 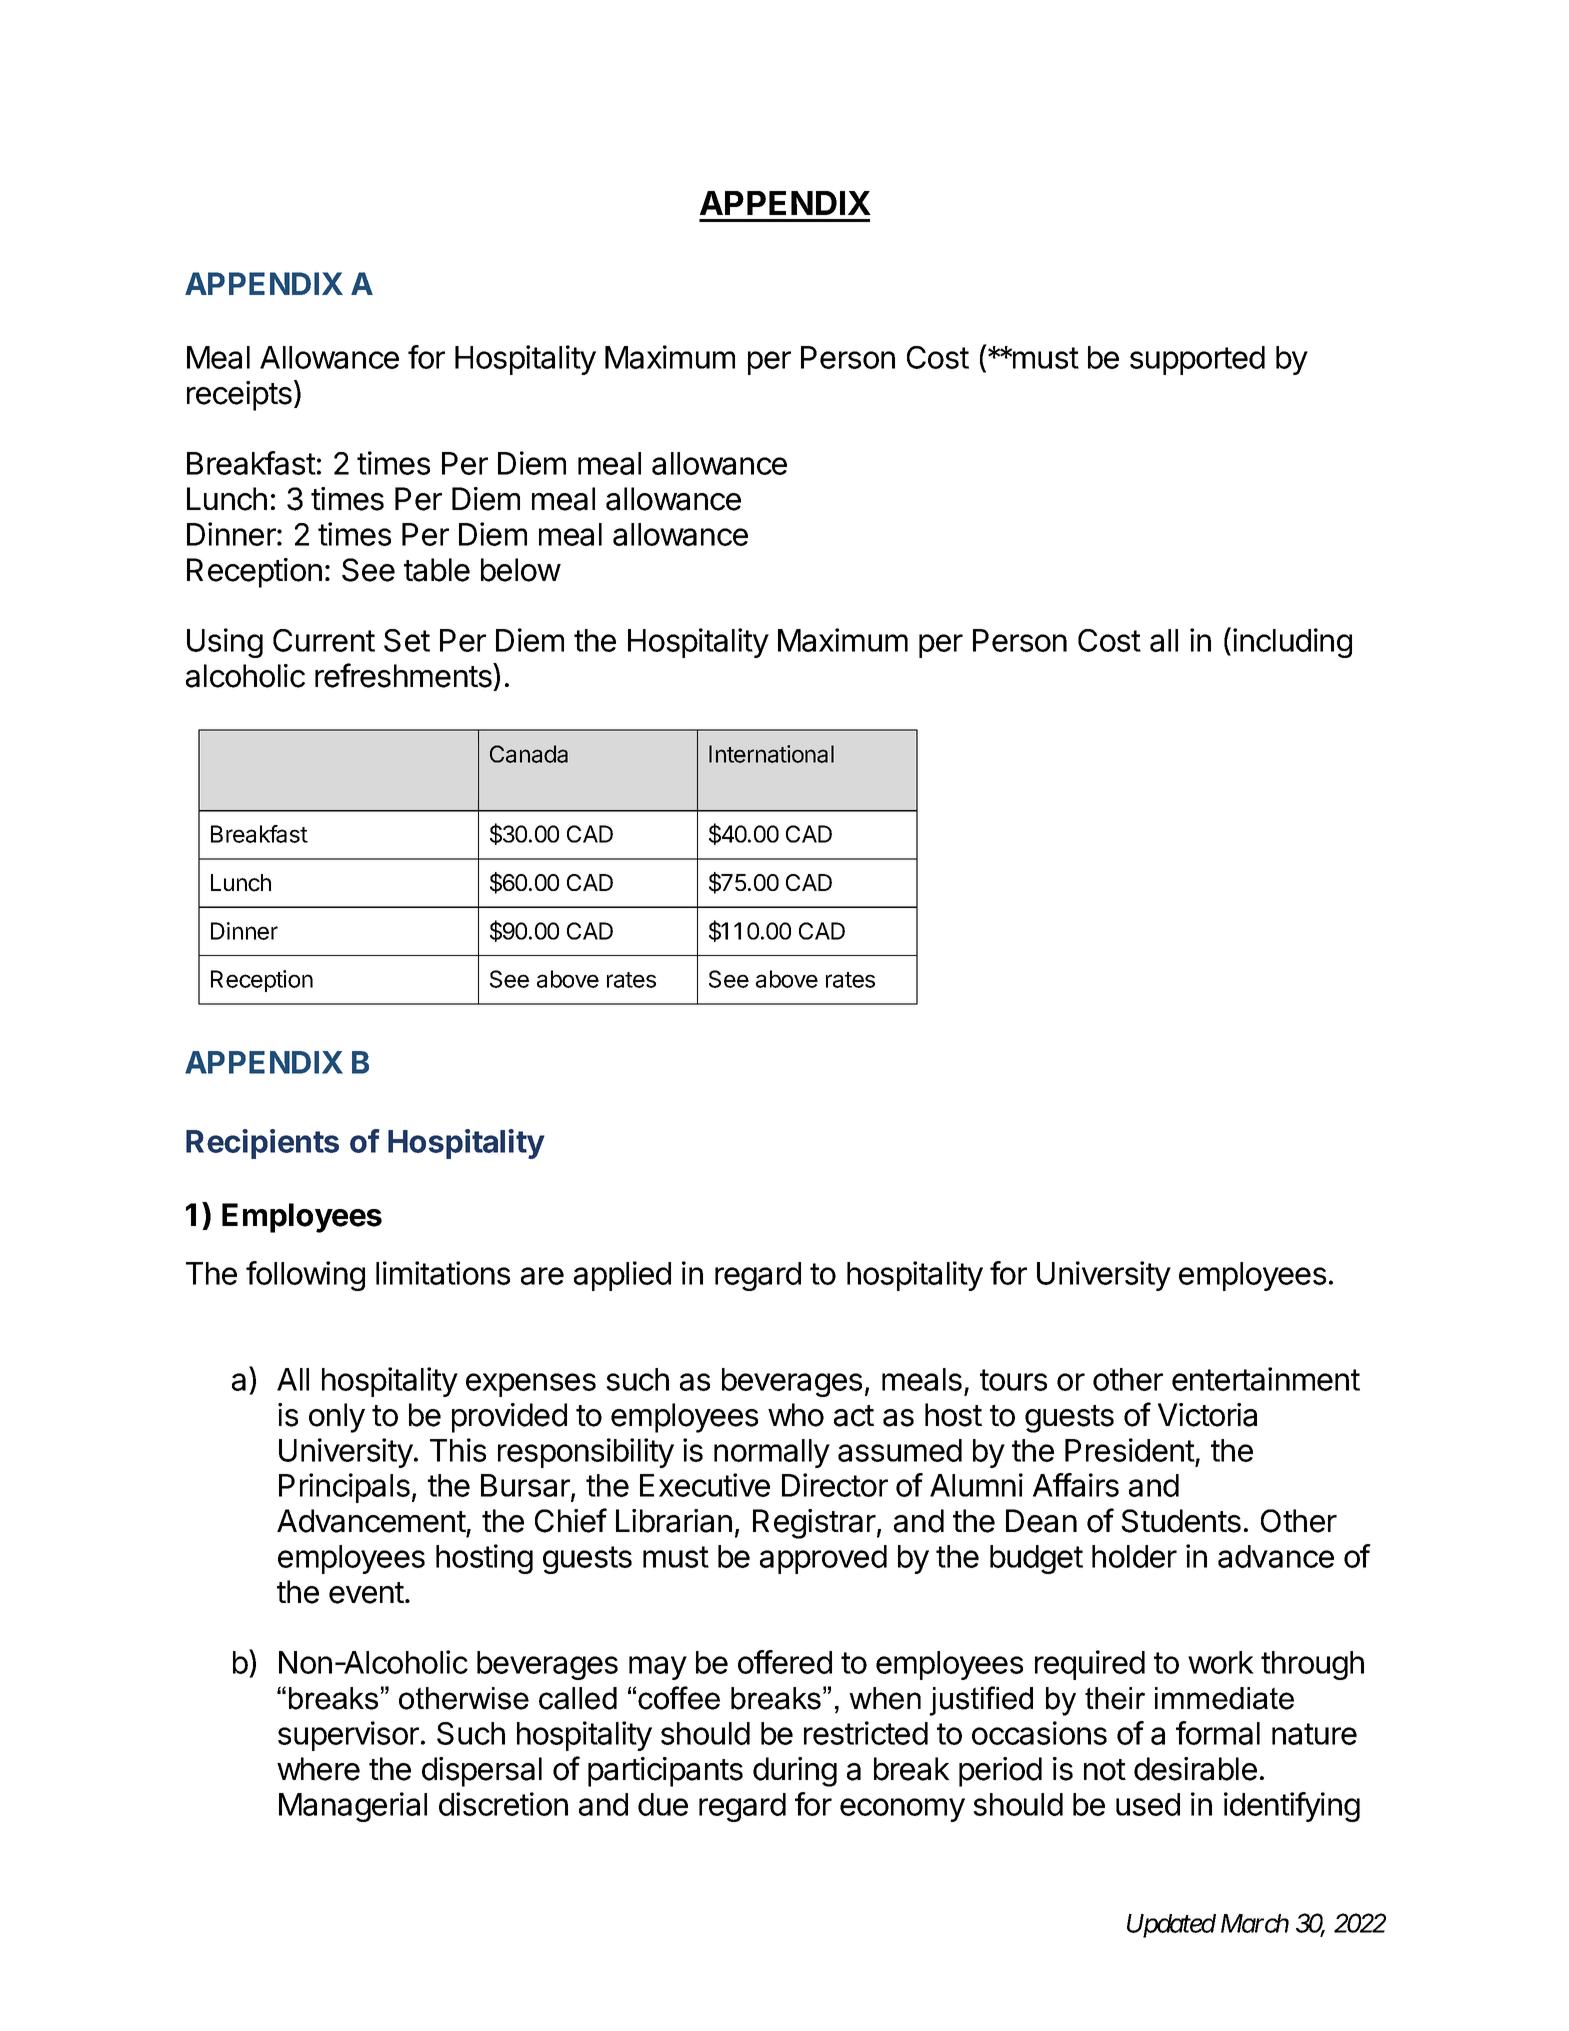 I want to click on supported, so click(x=1197, y=360).
